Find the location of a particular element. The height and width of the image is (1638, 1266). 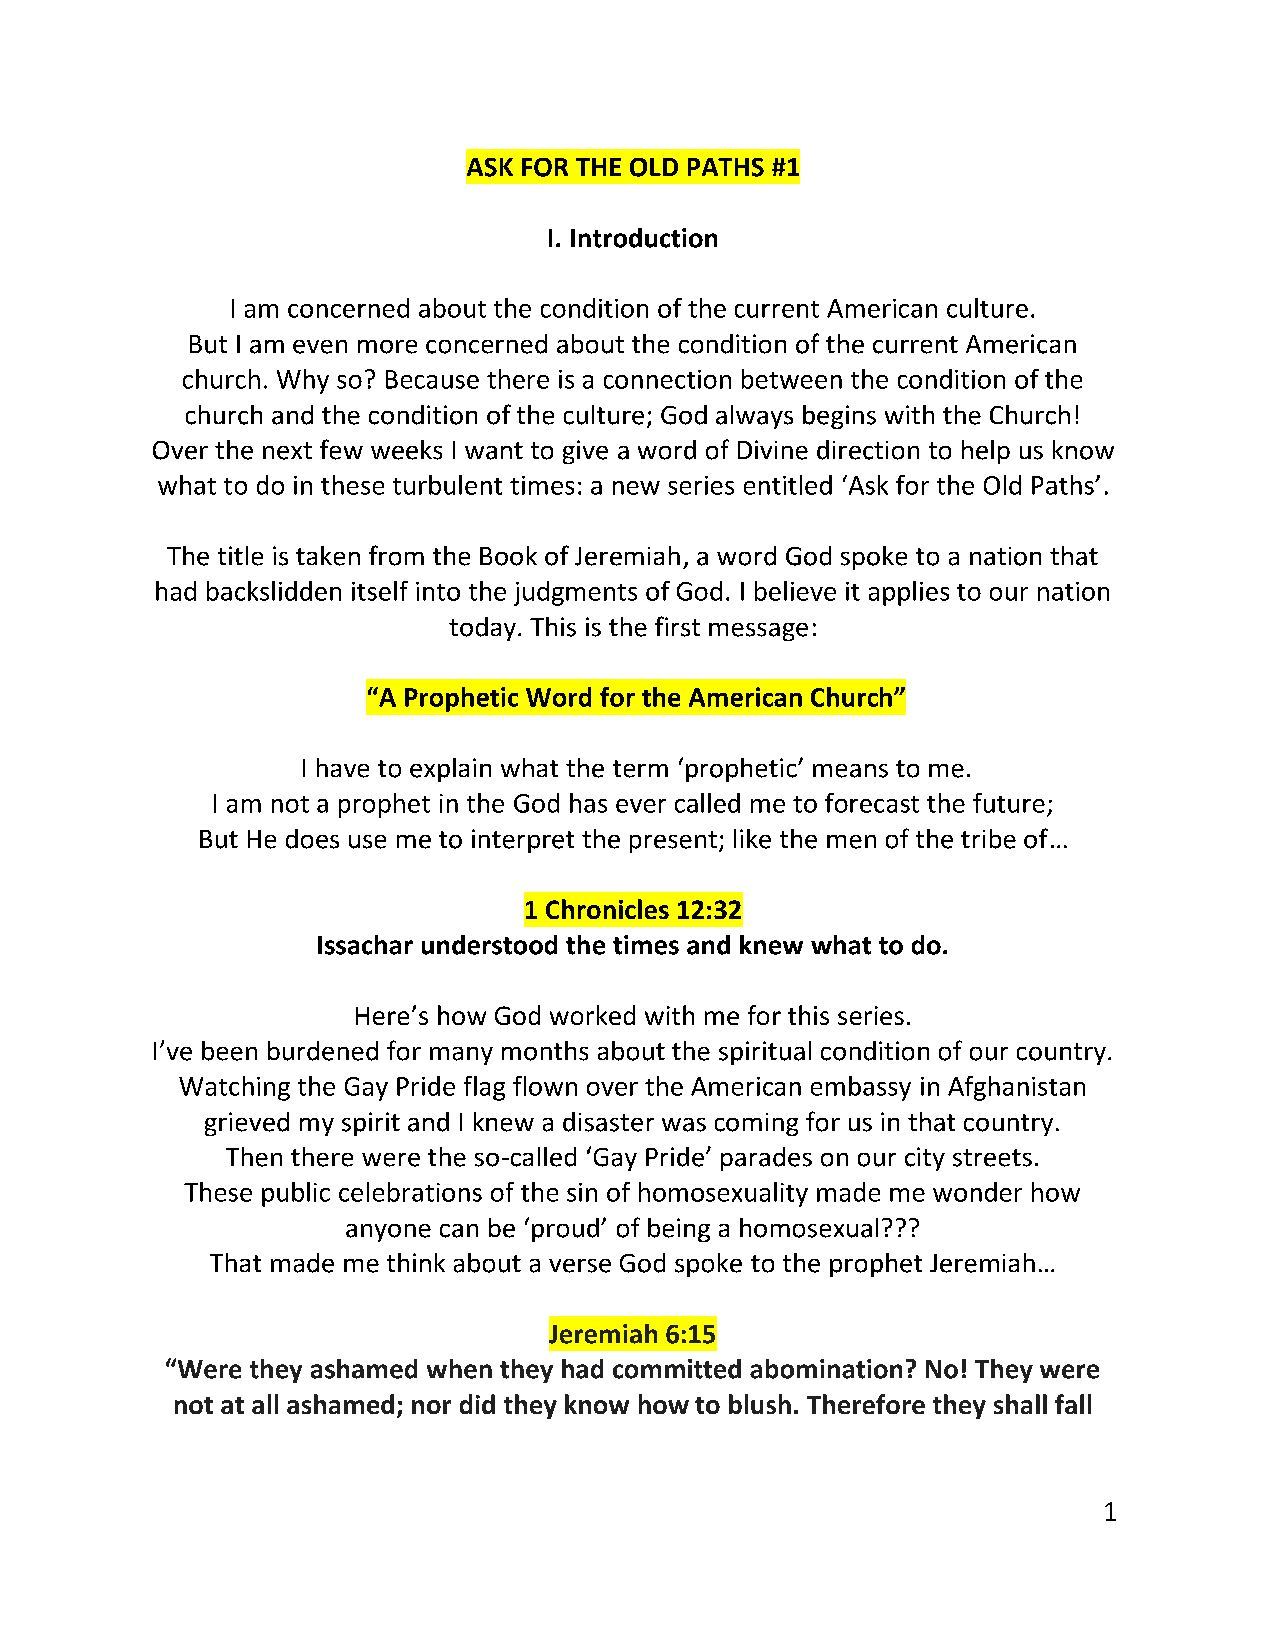

does is located at coordinates (312, 839).
